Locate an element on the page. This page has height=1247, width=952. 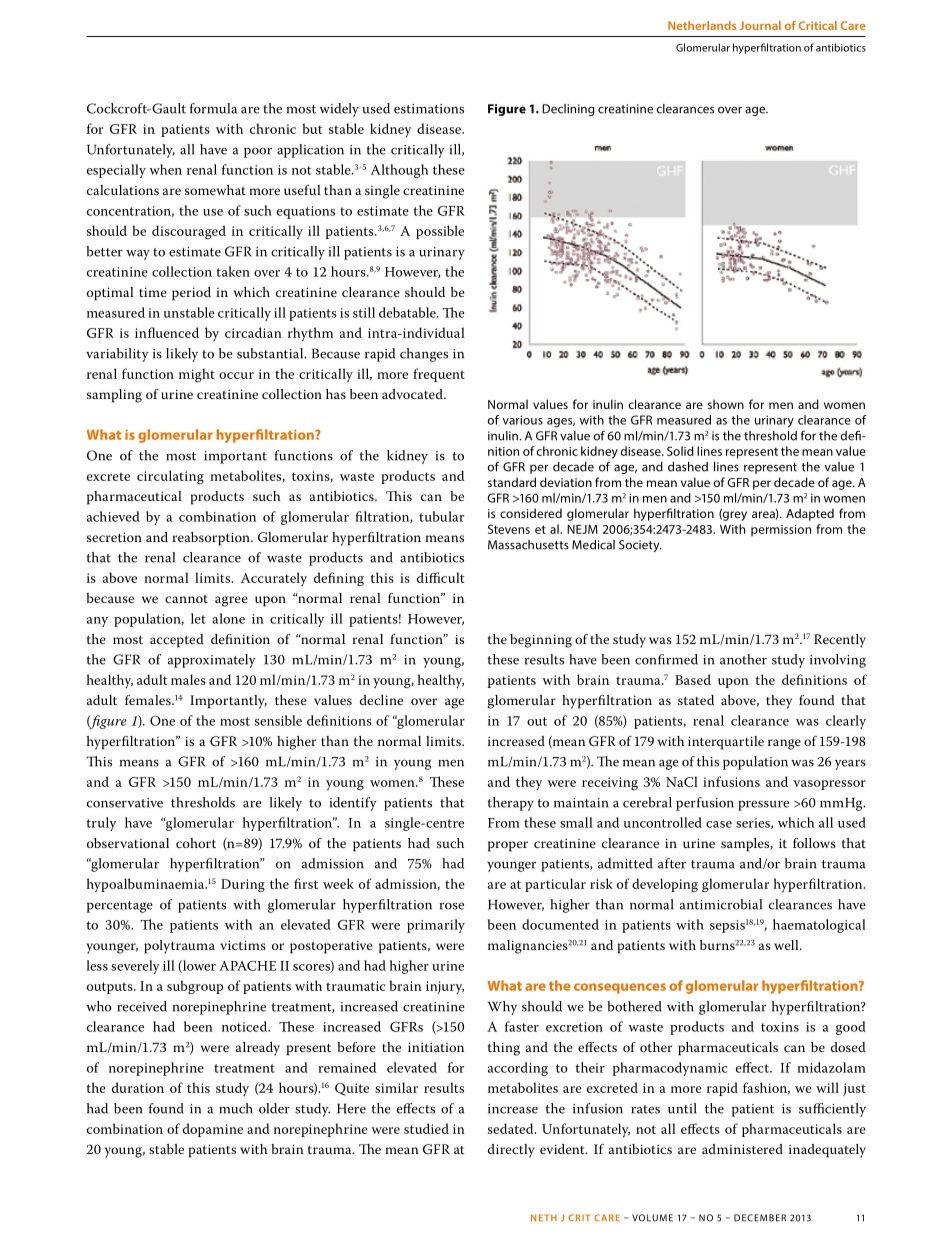
formula is located at coordinates (213, 108).
